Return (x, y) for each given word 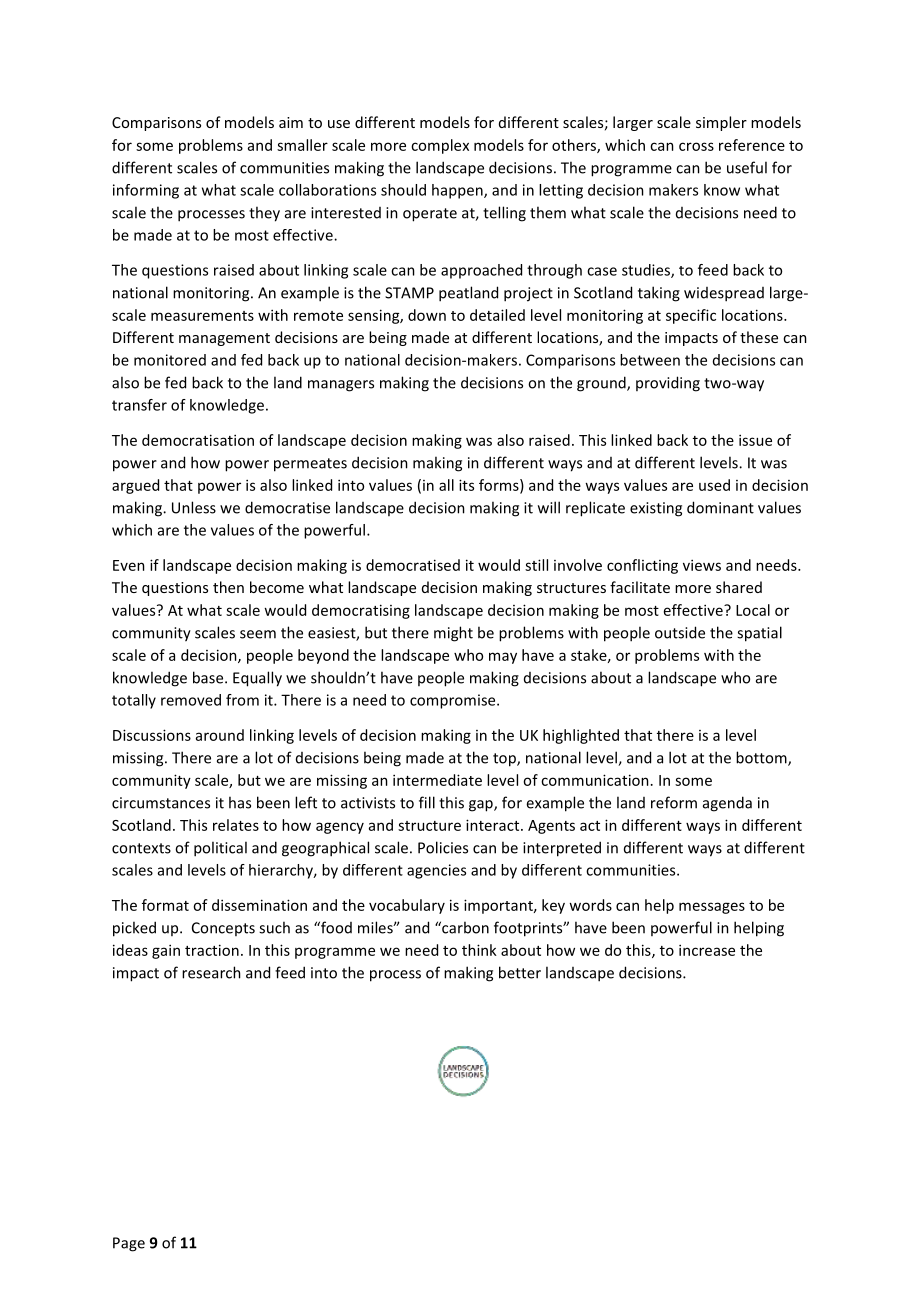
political (220, 849)
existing (656, 509)
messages (712, 908)
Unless (194, 507)
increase (707, 950)
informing (146, 191)
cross (696, 146)
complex (440, 146)
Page (129, 1244)
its (466, 485)
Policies (443, 847)
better (520, 972)
